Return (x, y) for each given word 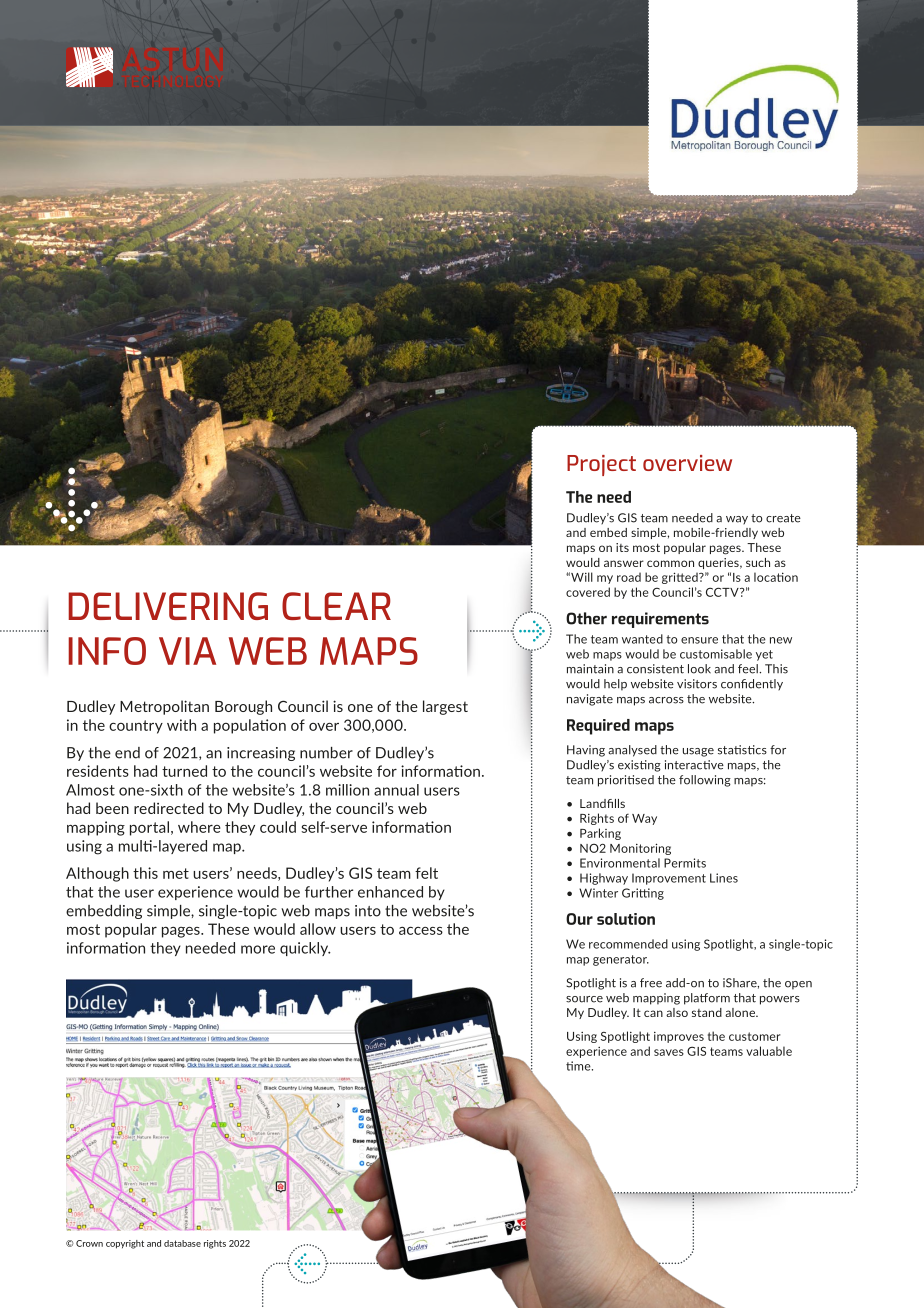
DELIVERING (168, 606)
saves (669, 1052)
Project (601, 465)
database (182, 1243)
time (579, 1066)
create (783, 518)
